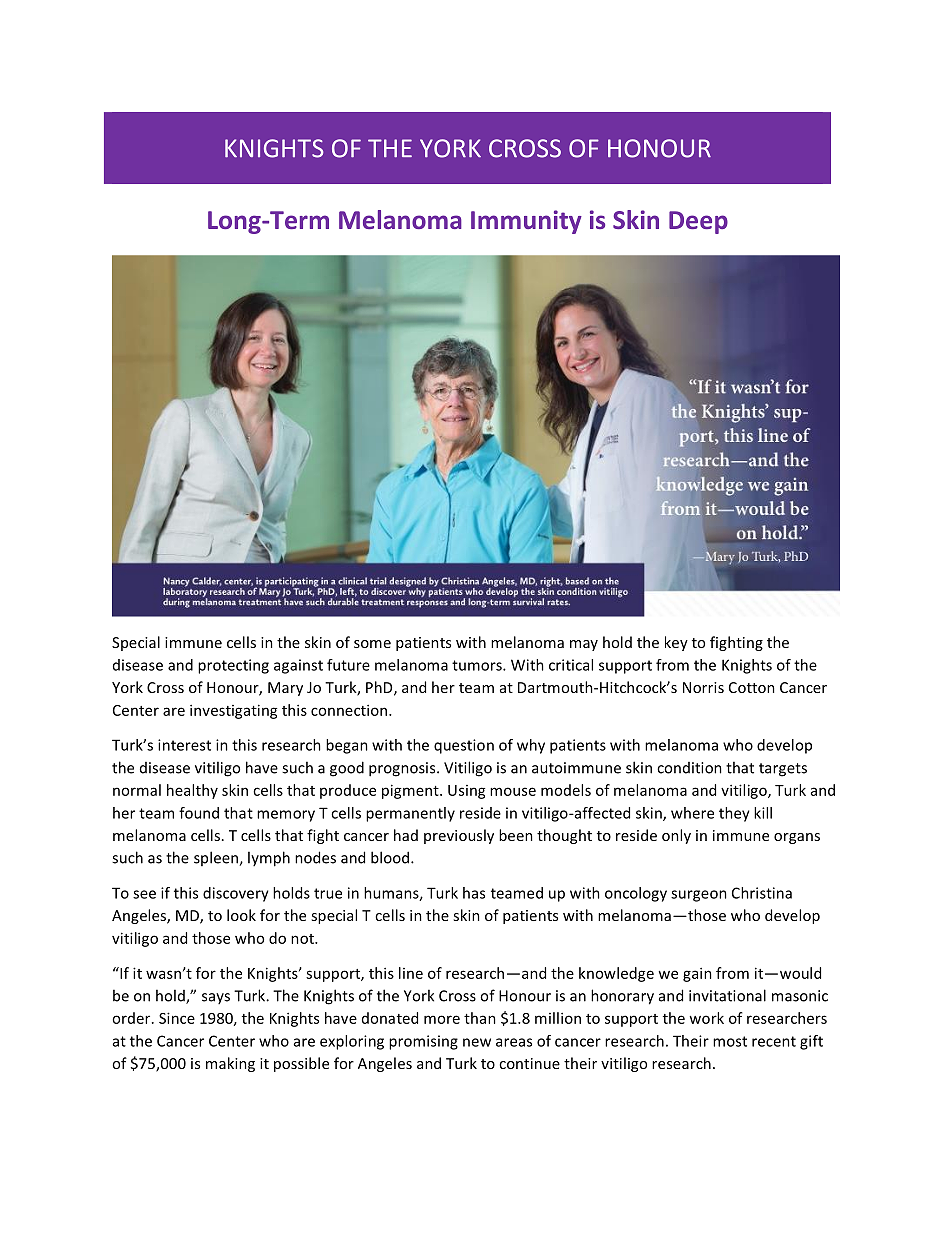 This image has height=1233, width=952. What do you see at coordinates (459, 836) in the image?
I see `previously` at bounding box center [459, 836].
